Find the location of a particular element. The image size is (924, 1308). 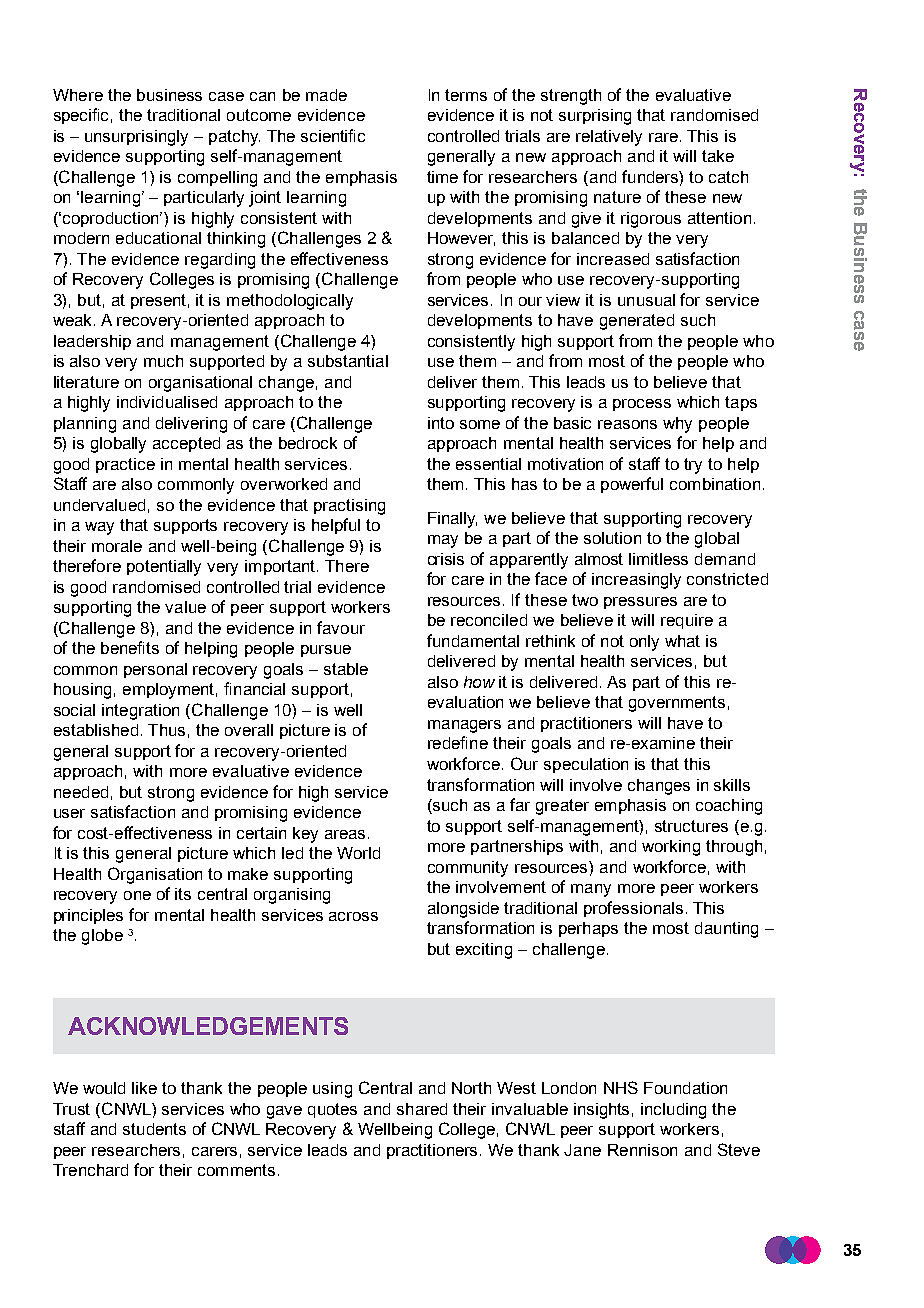

shared is located at coordinates (422, 1109).
